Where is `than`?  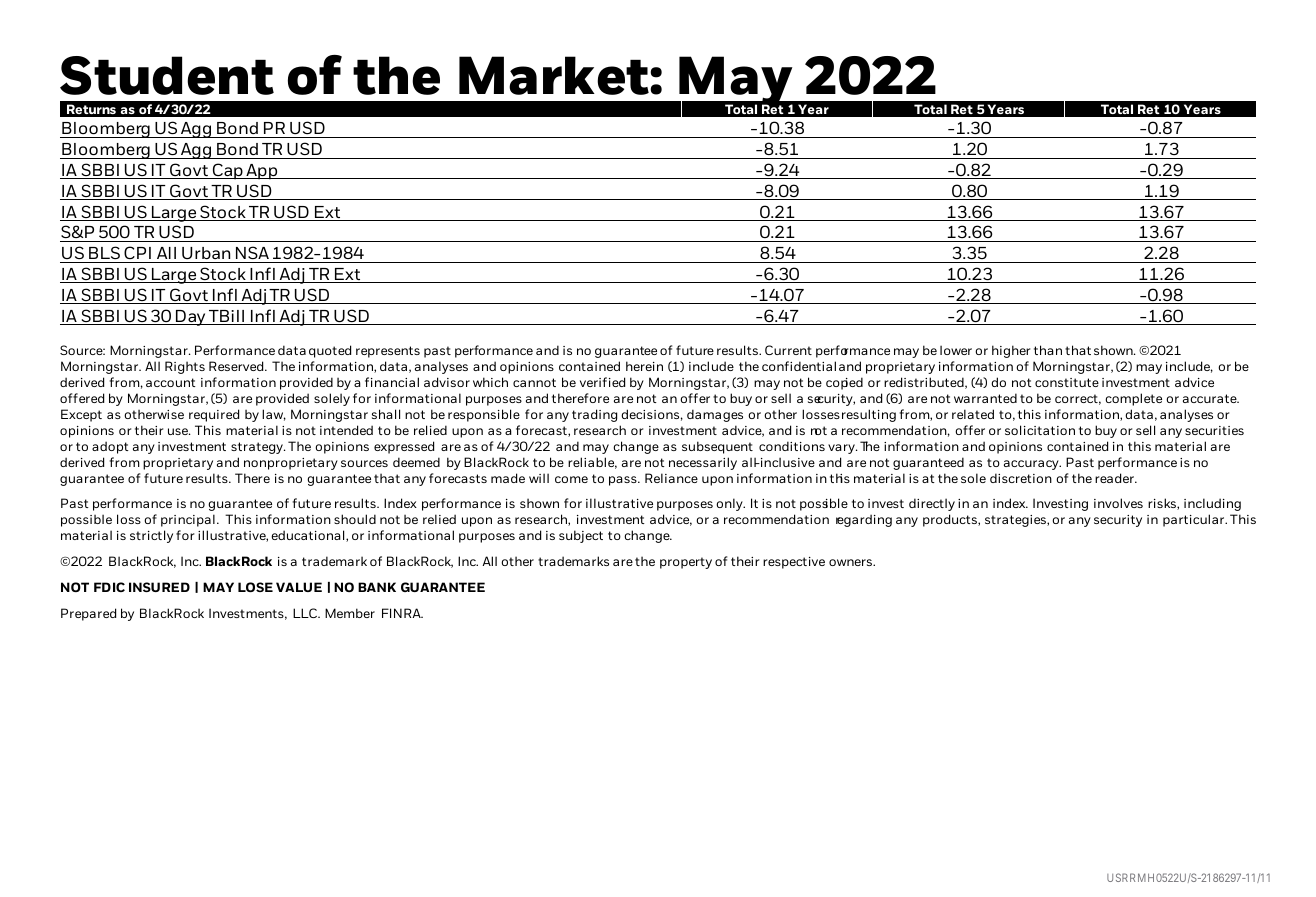
than is located at coordinates (1048, 350).
